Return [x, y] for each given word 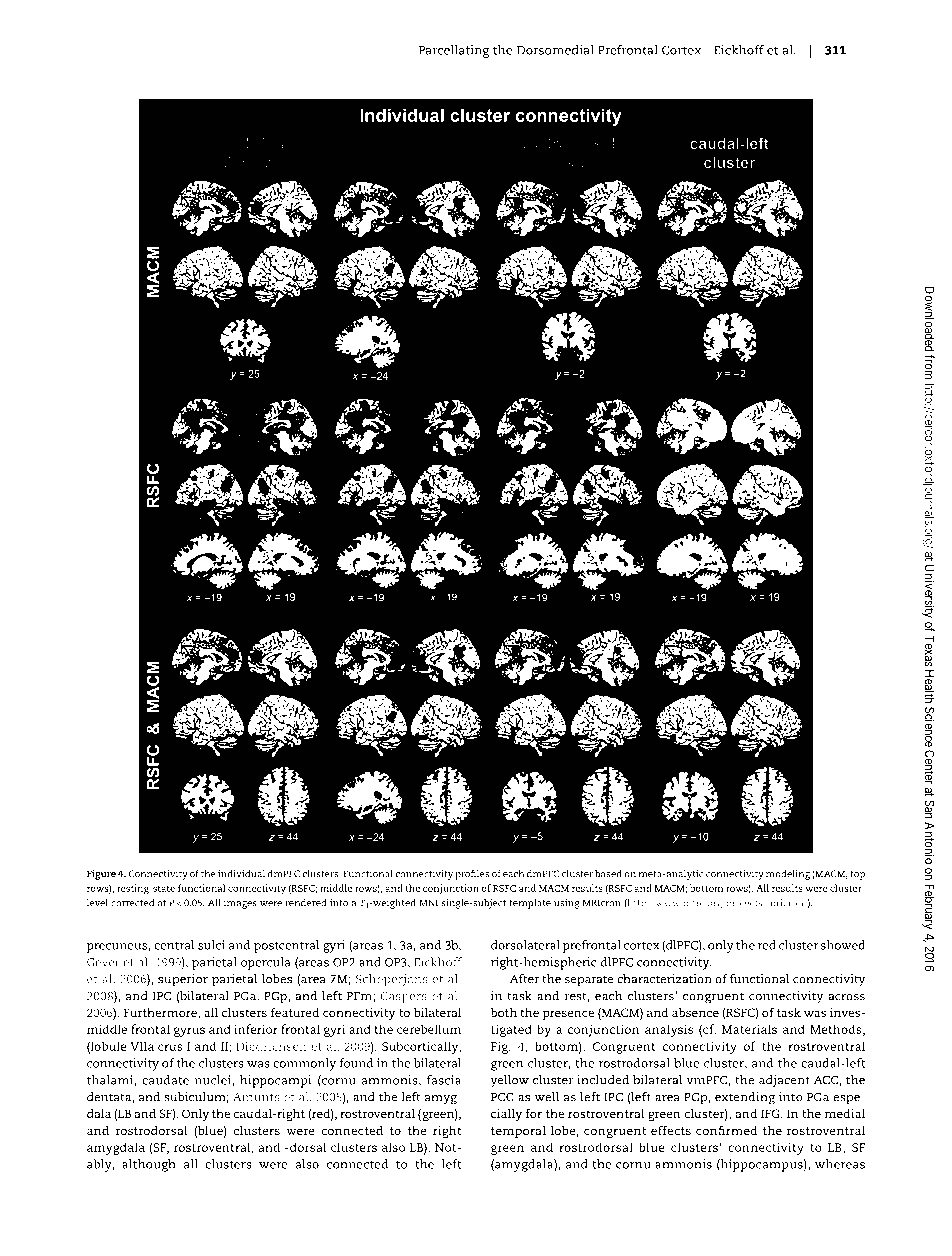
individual [241, 874]
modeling [788, 875]
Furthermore [161, 1013]
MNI [428, 902]
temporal [518, 1131]
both [503, 1012]
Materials [749, 1029]
